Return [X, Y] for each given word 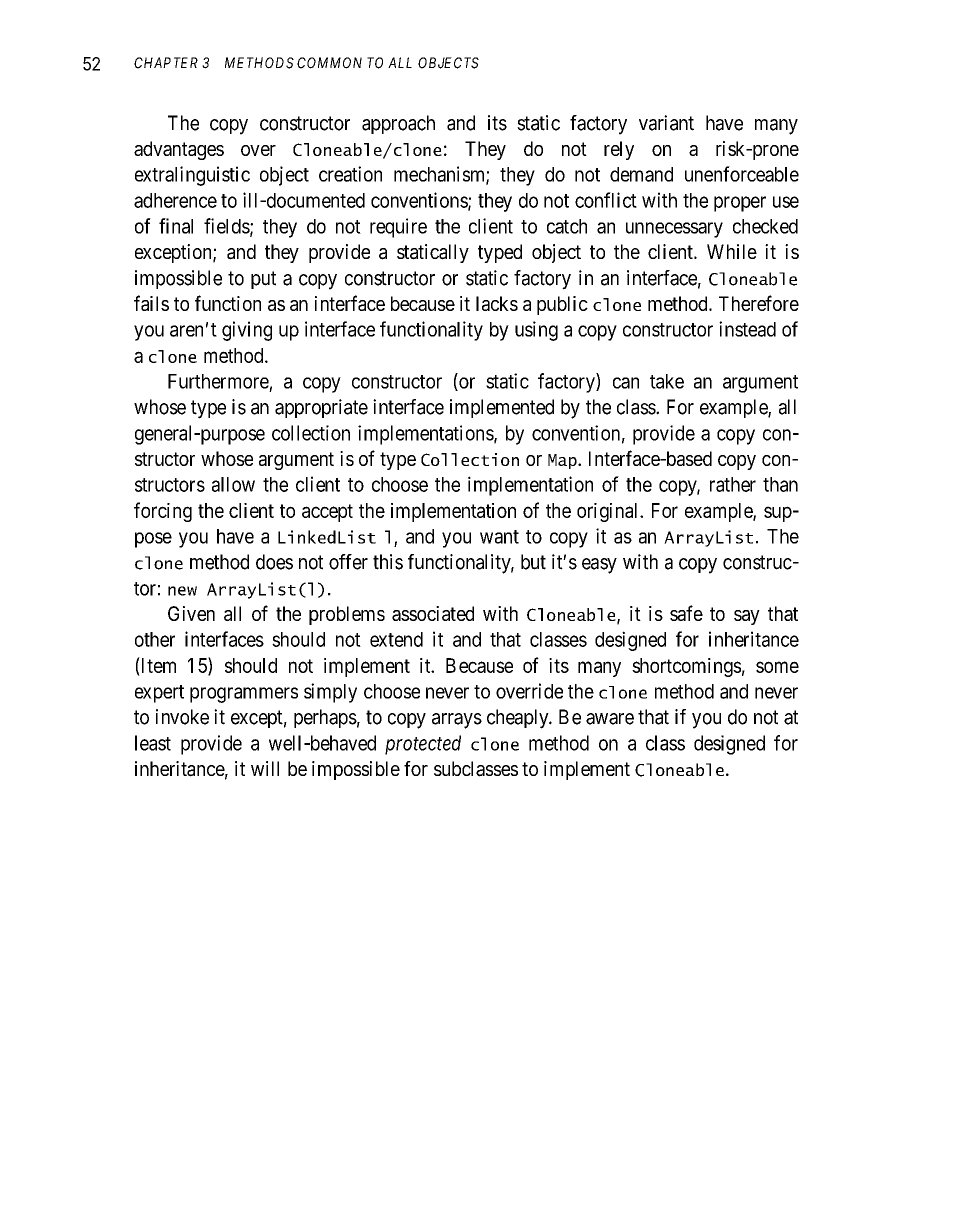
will [265, 768]
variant [666, 123]
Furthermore [218, 381]
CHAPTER [166, 63]
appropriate [321, 408]
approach [398, 124]
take [667, 381]
